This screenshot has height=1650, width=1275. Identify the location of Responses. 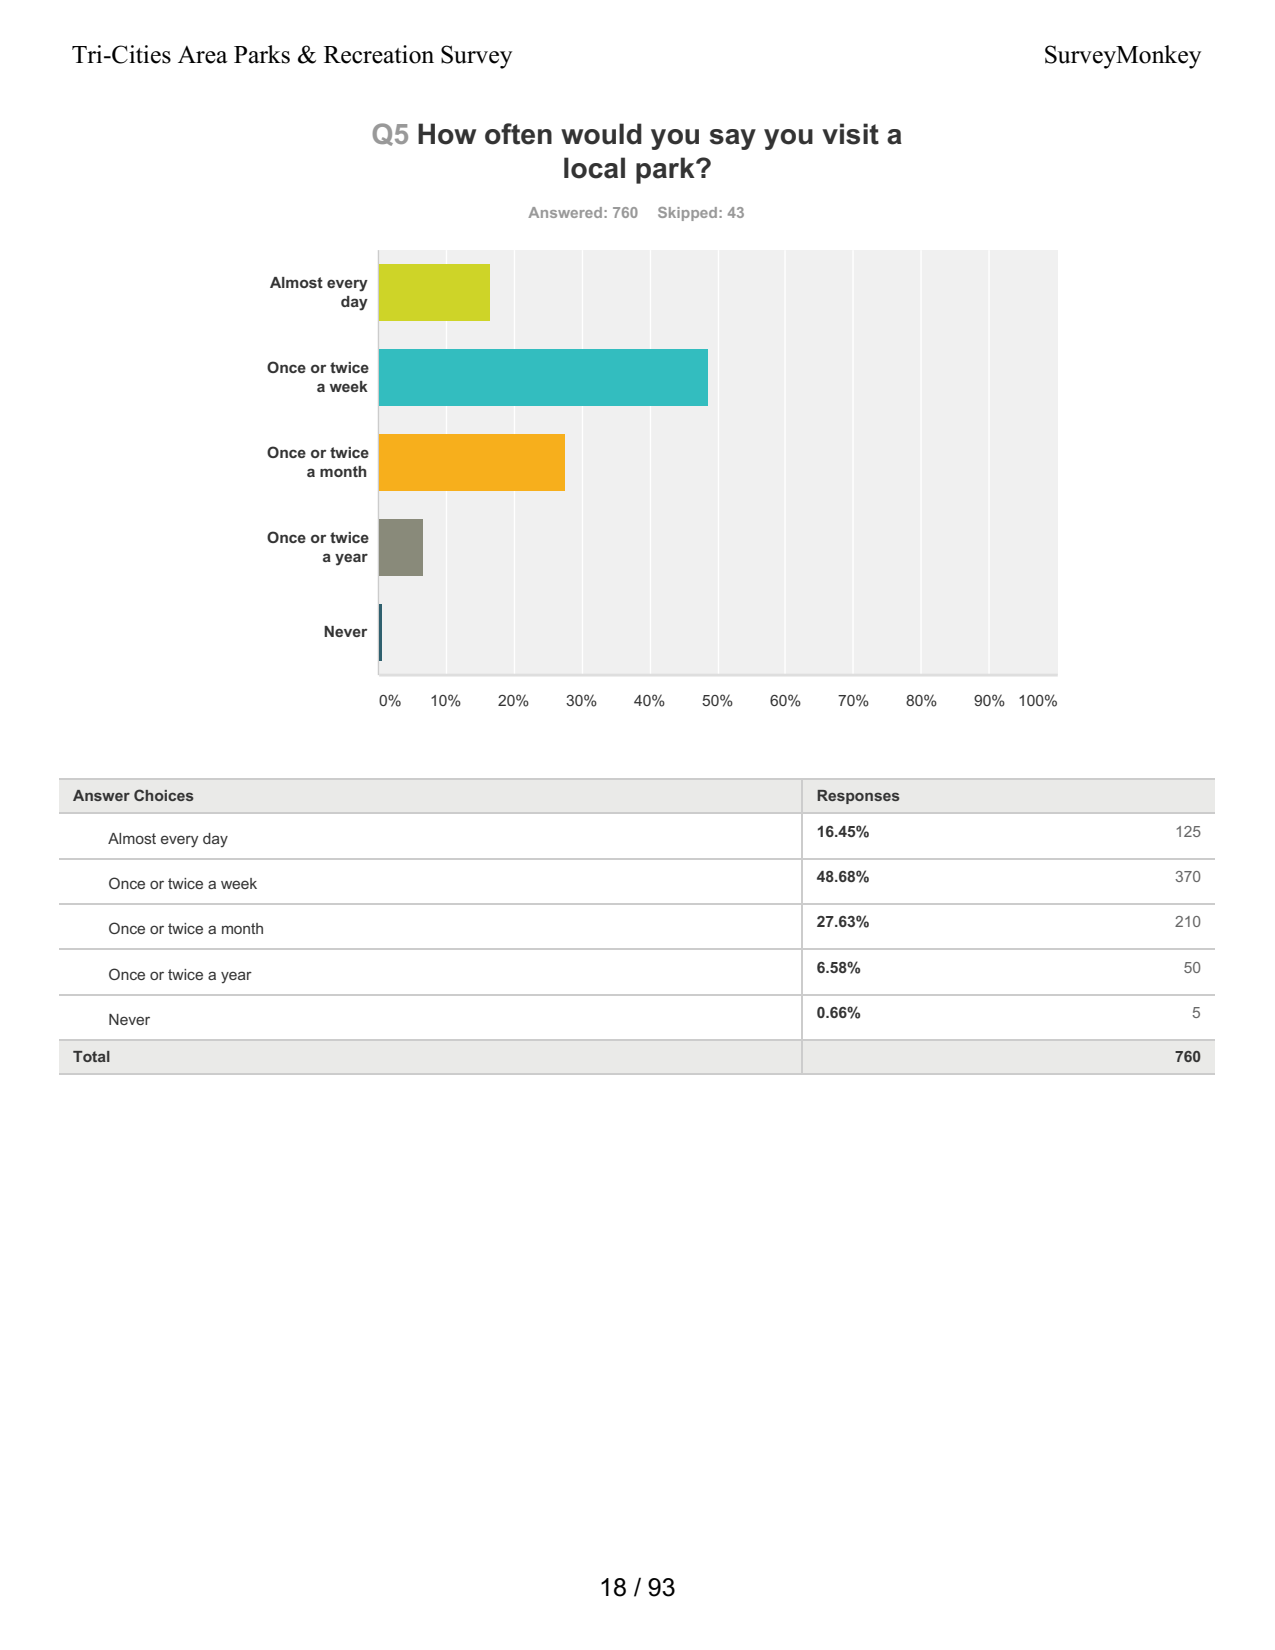
(858, 797).
